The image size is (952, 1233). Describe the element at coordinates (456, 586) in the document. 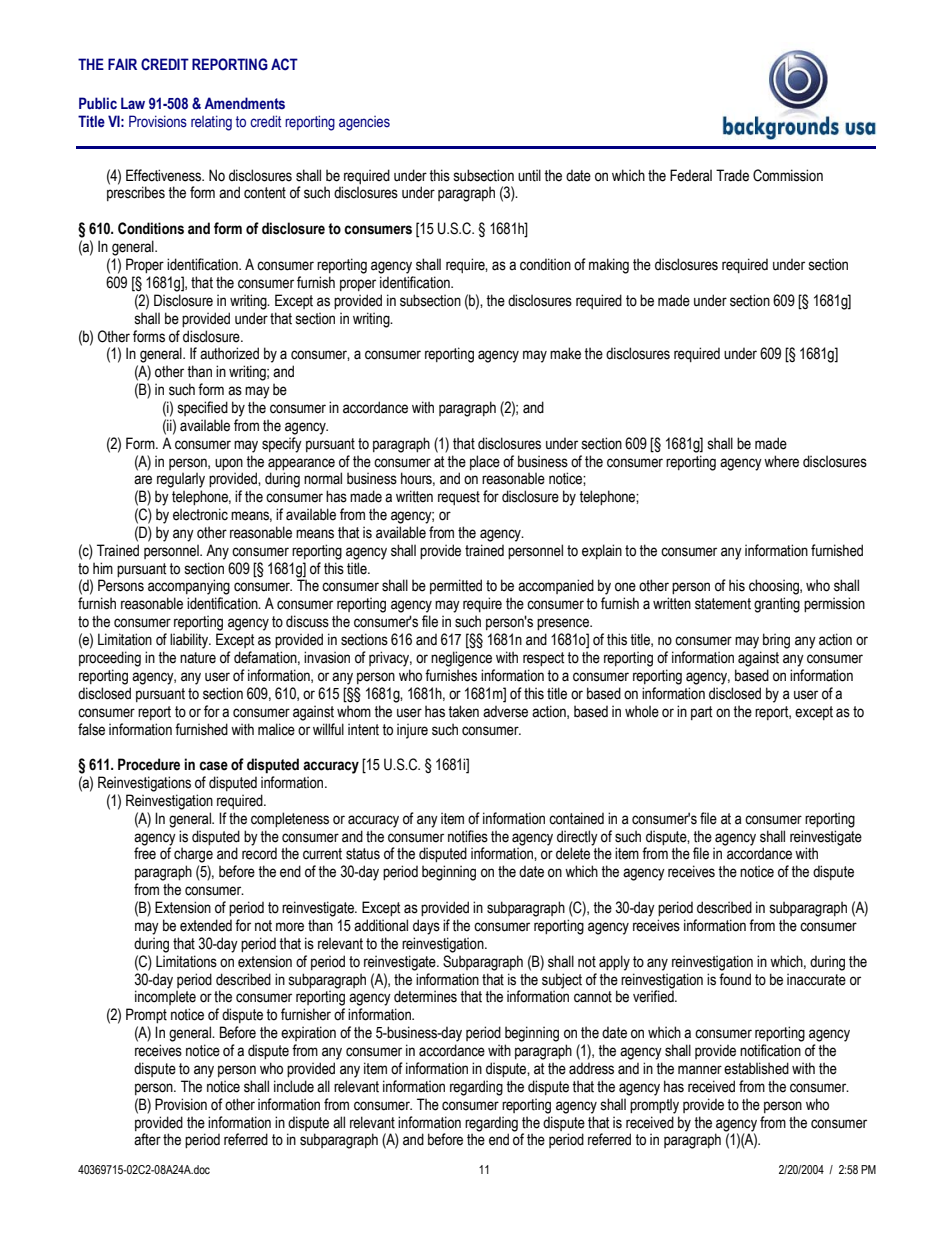

I see `permitted` at that location.
